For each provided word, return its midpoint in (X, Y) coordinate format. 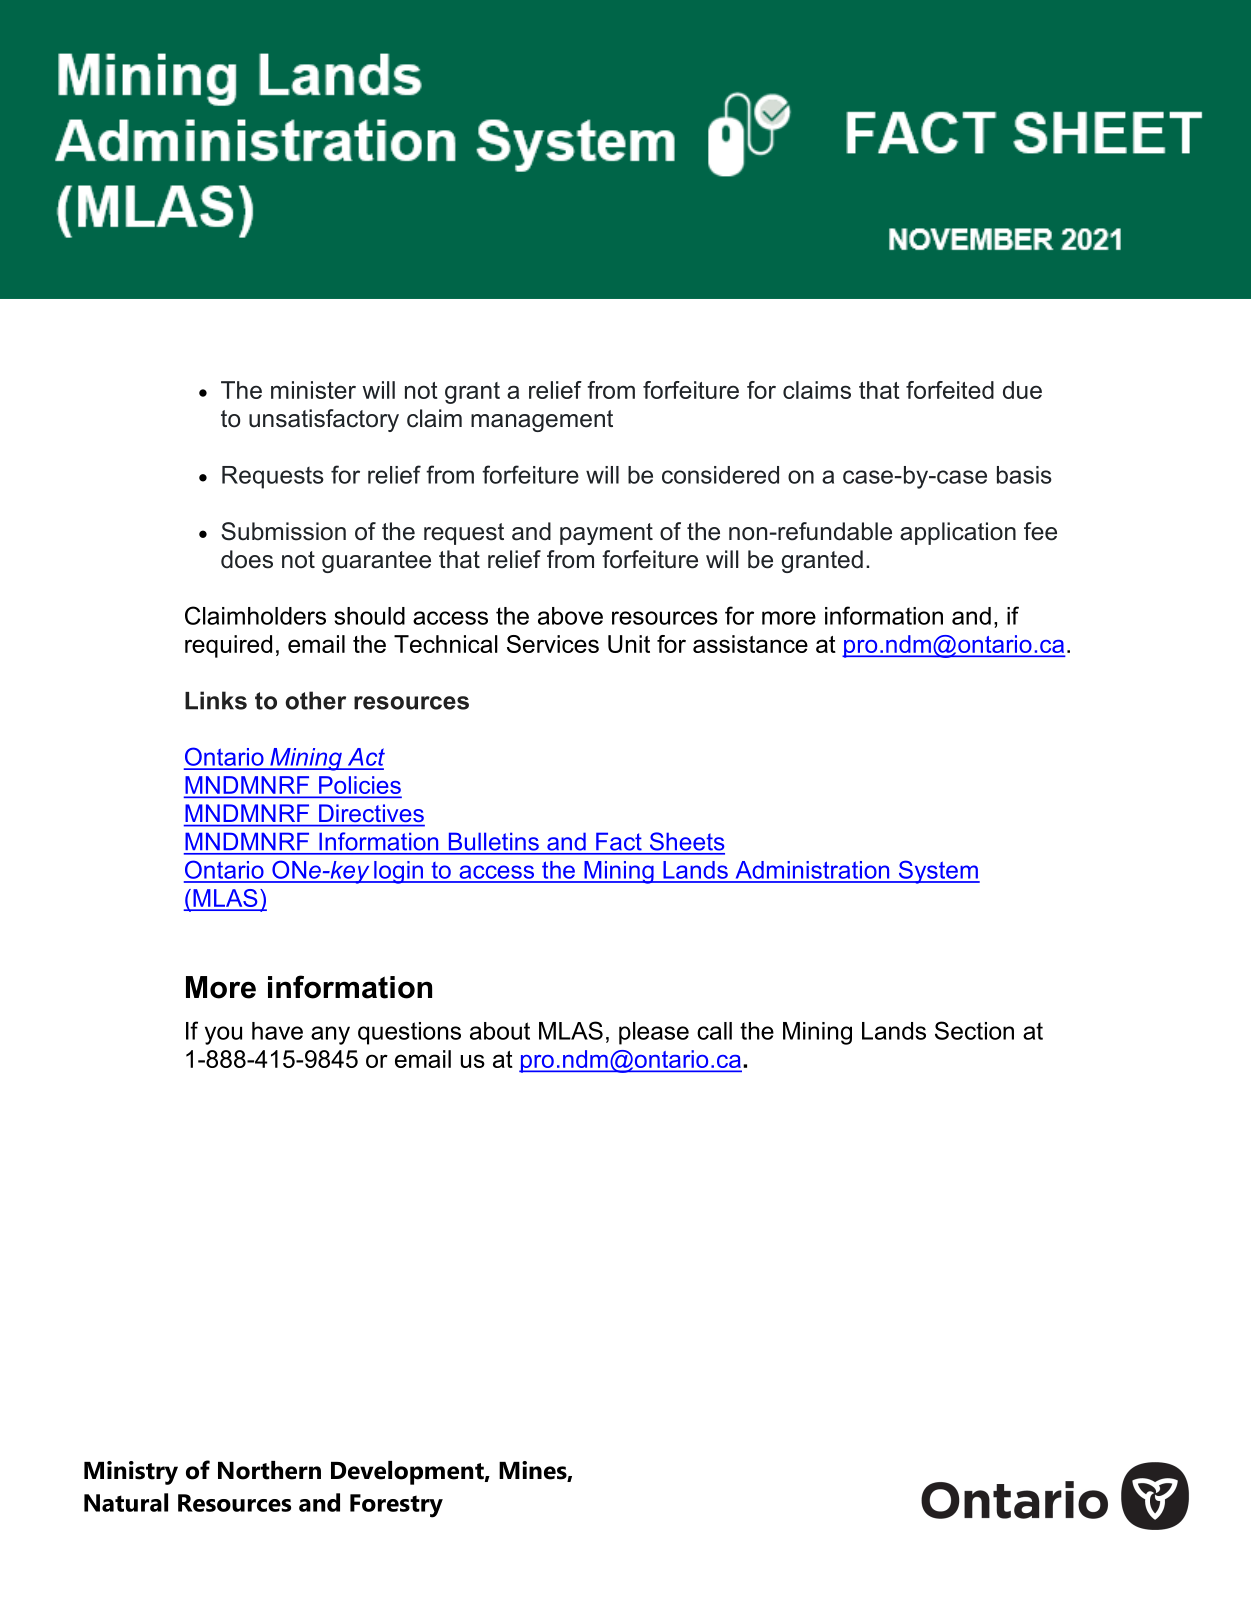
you (223, 1035)
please (654, 1033)
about (500, 1031)
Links (216, 700)
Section (974, 1030)
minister (313, 390)
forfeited (950, 390)
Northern (269, 1470)
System (938, 872)
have (277, 1031)
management (542, 421)
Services (553, 644)
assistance (750, 644)
